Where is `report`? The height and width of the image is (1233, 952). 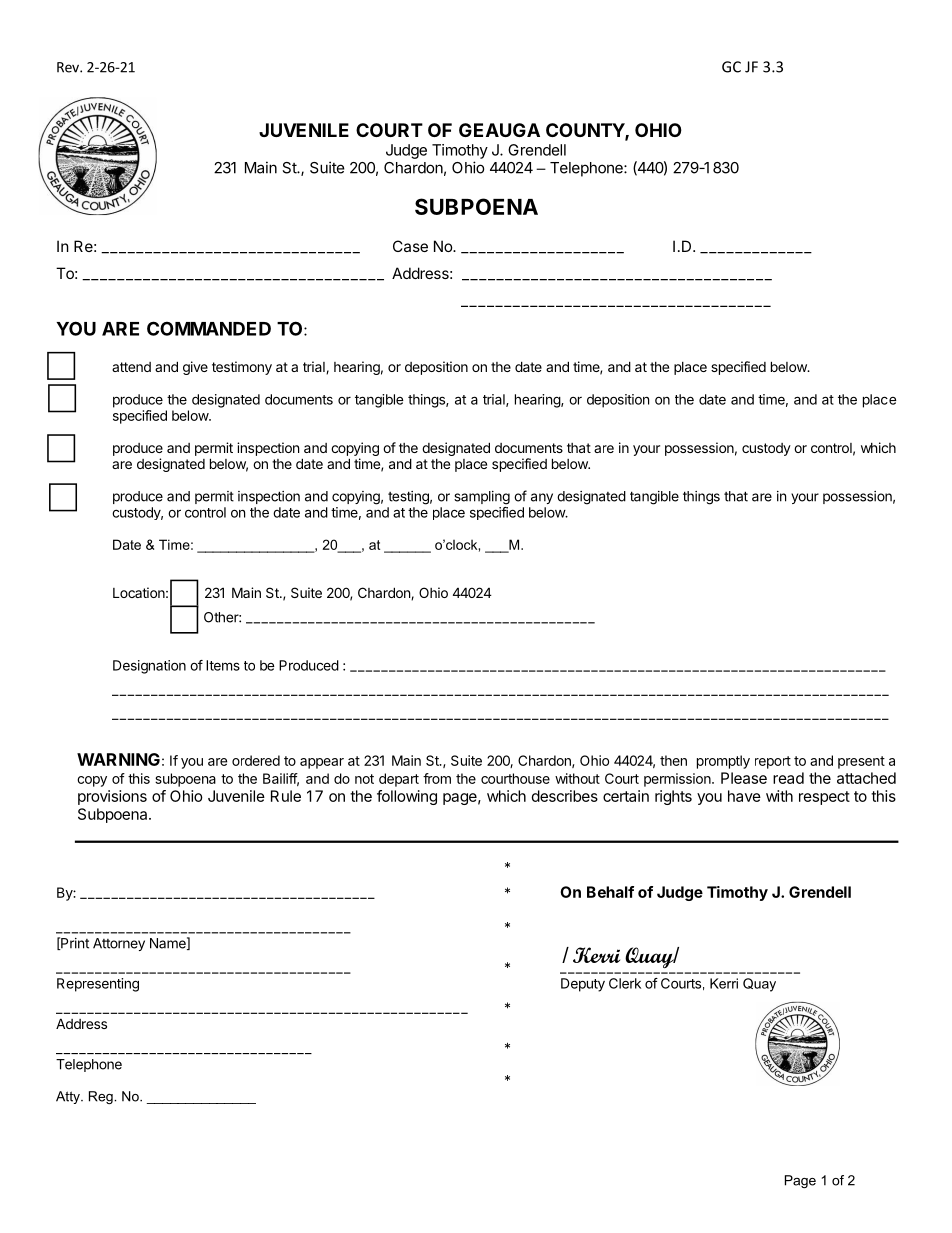
report is located at coordinates (773, 762).
